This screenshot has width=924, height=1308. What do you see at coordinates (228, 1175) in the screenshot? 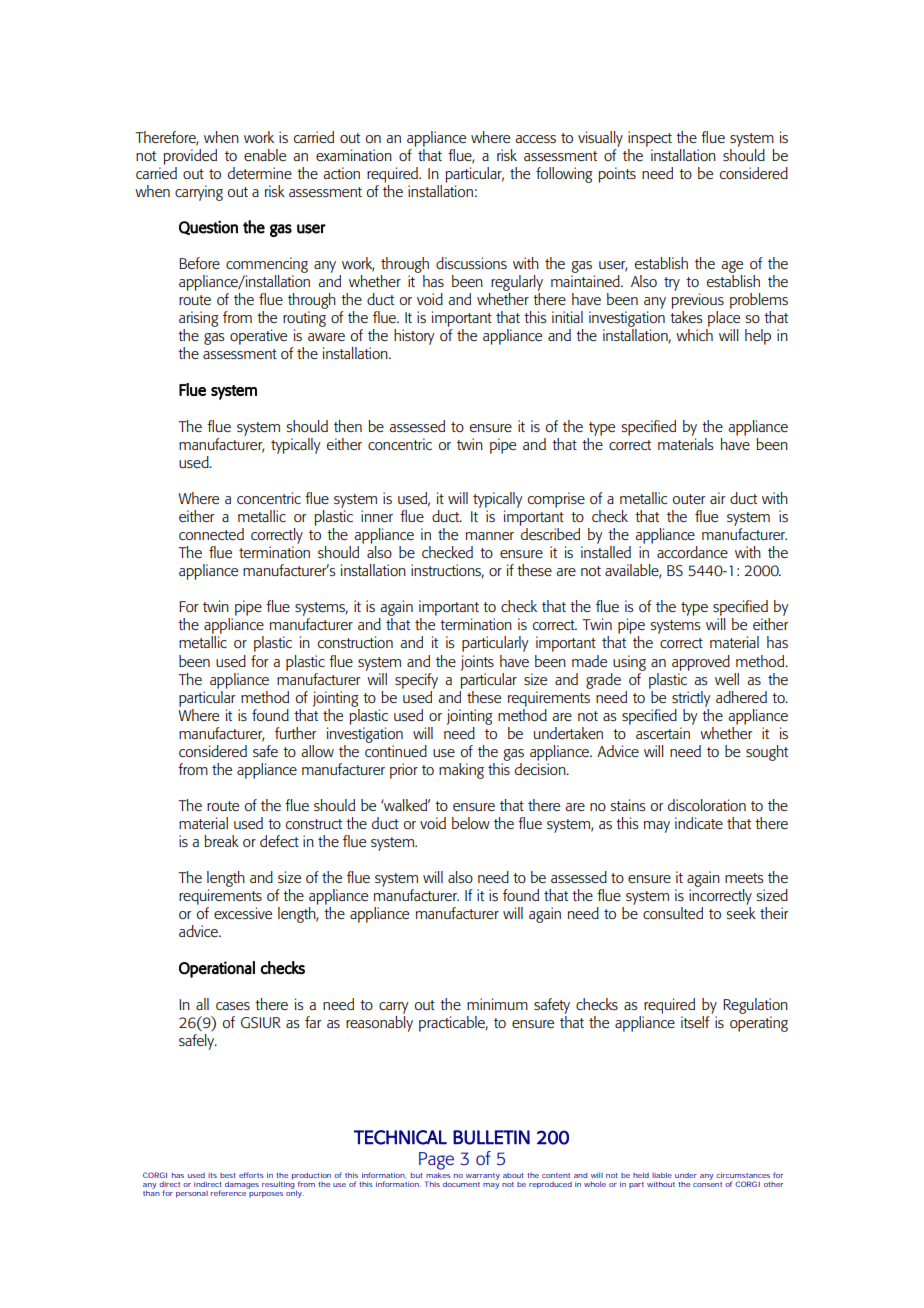
I see `best` at bounding box center [228, 1175].
